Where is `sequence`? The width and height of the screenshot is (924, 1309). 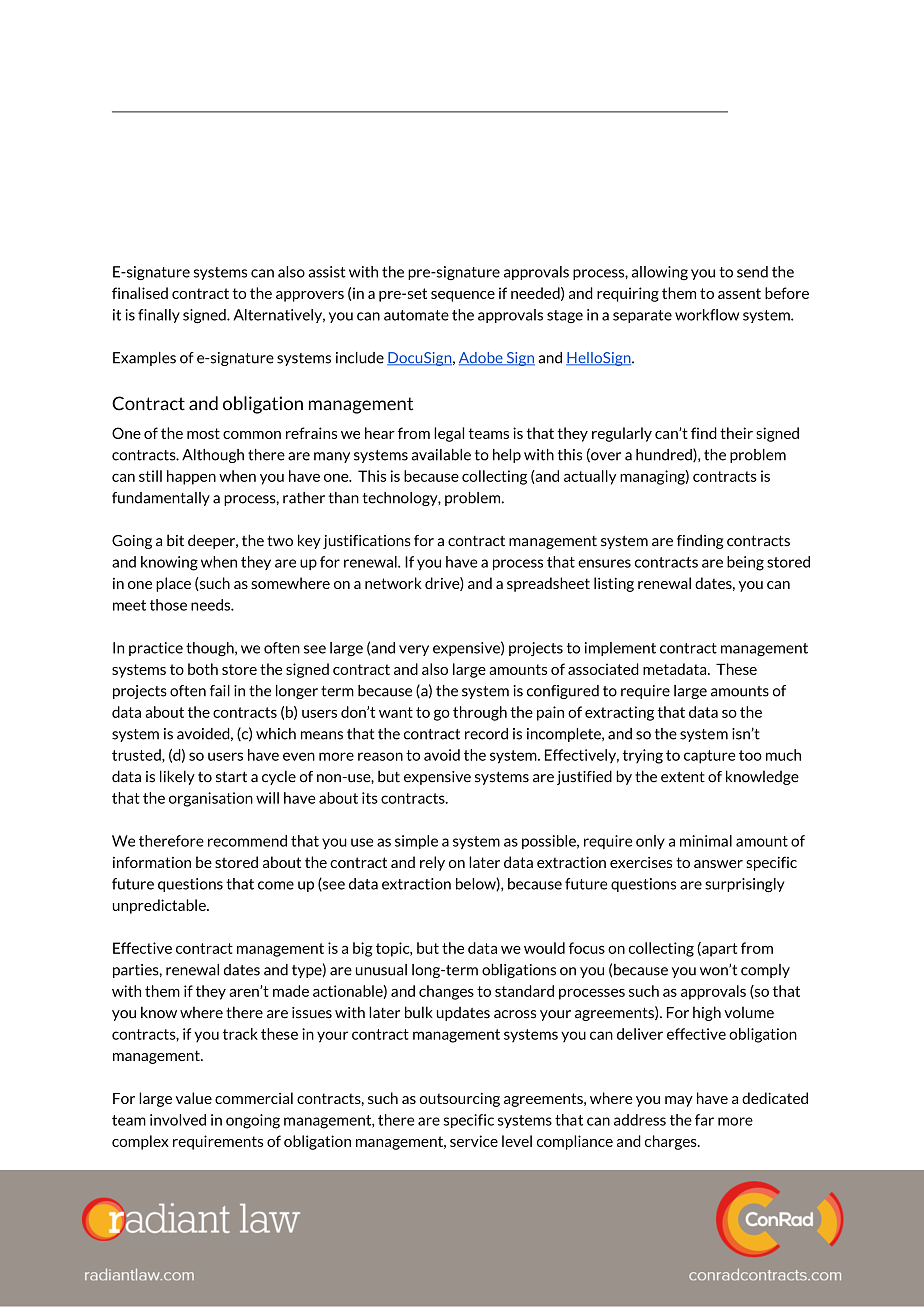
sequence is located at coordinates (463, 296).
